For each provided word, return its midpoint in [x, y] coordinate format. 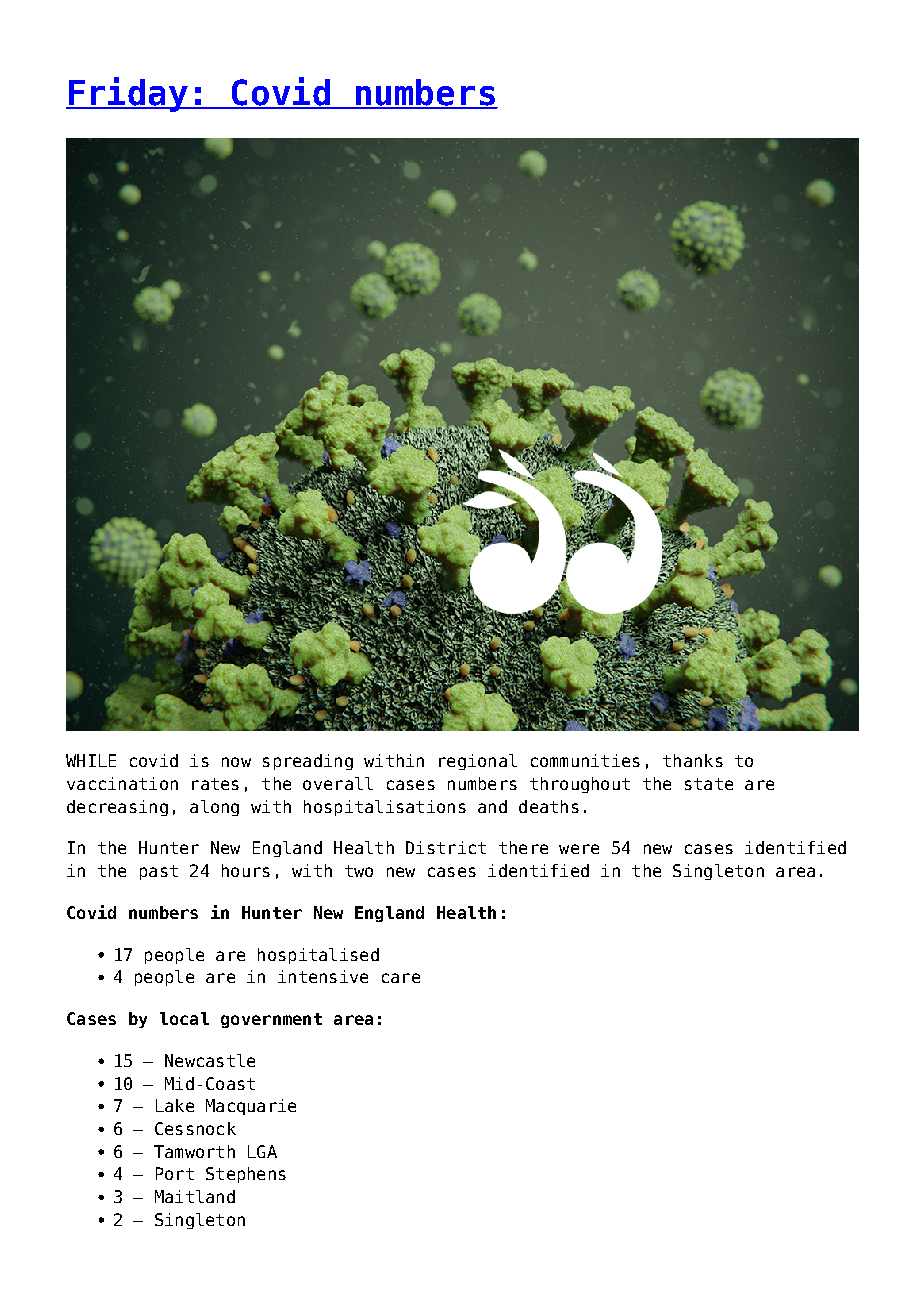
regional [478, 762]
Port [175, 1173]
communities [585, 760]
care [401, 978]
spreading [308, 762]
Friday [129, 94]
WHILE [91, 760]
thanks [693, 760]
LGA [262, 1151]
